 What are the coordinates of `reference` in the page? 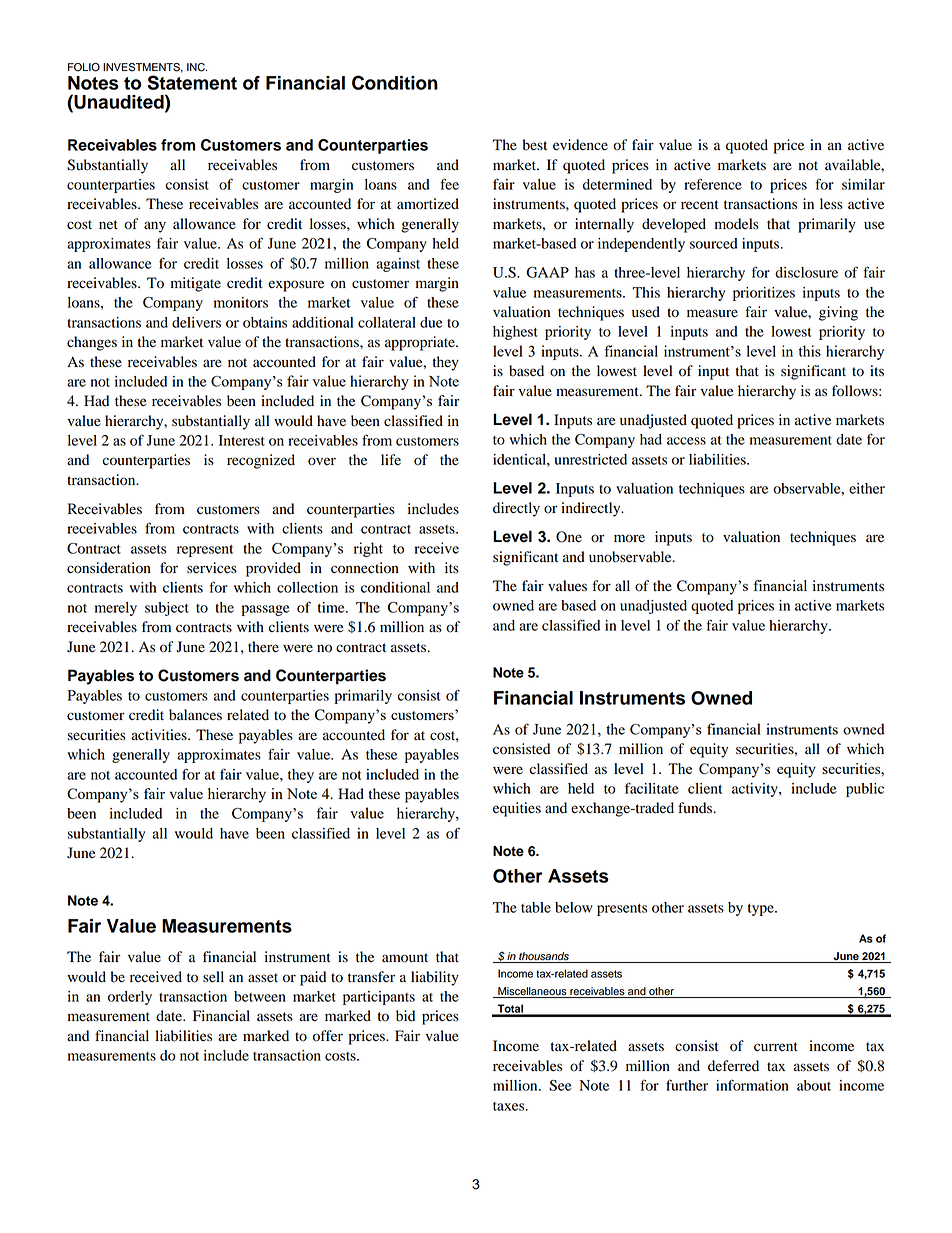 It's located at (713, 184).
